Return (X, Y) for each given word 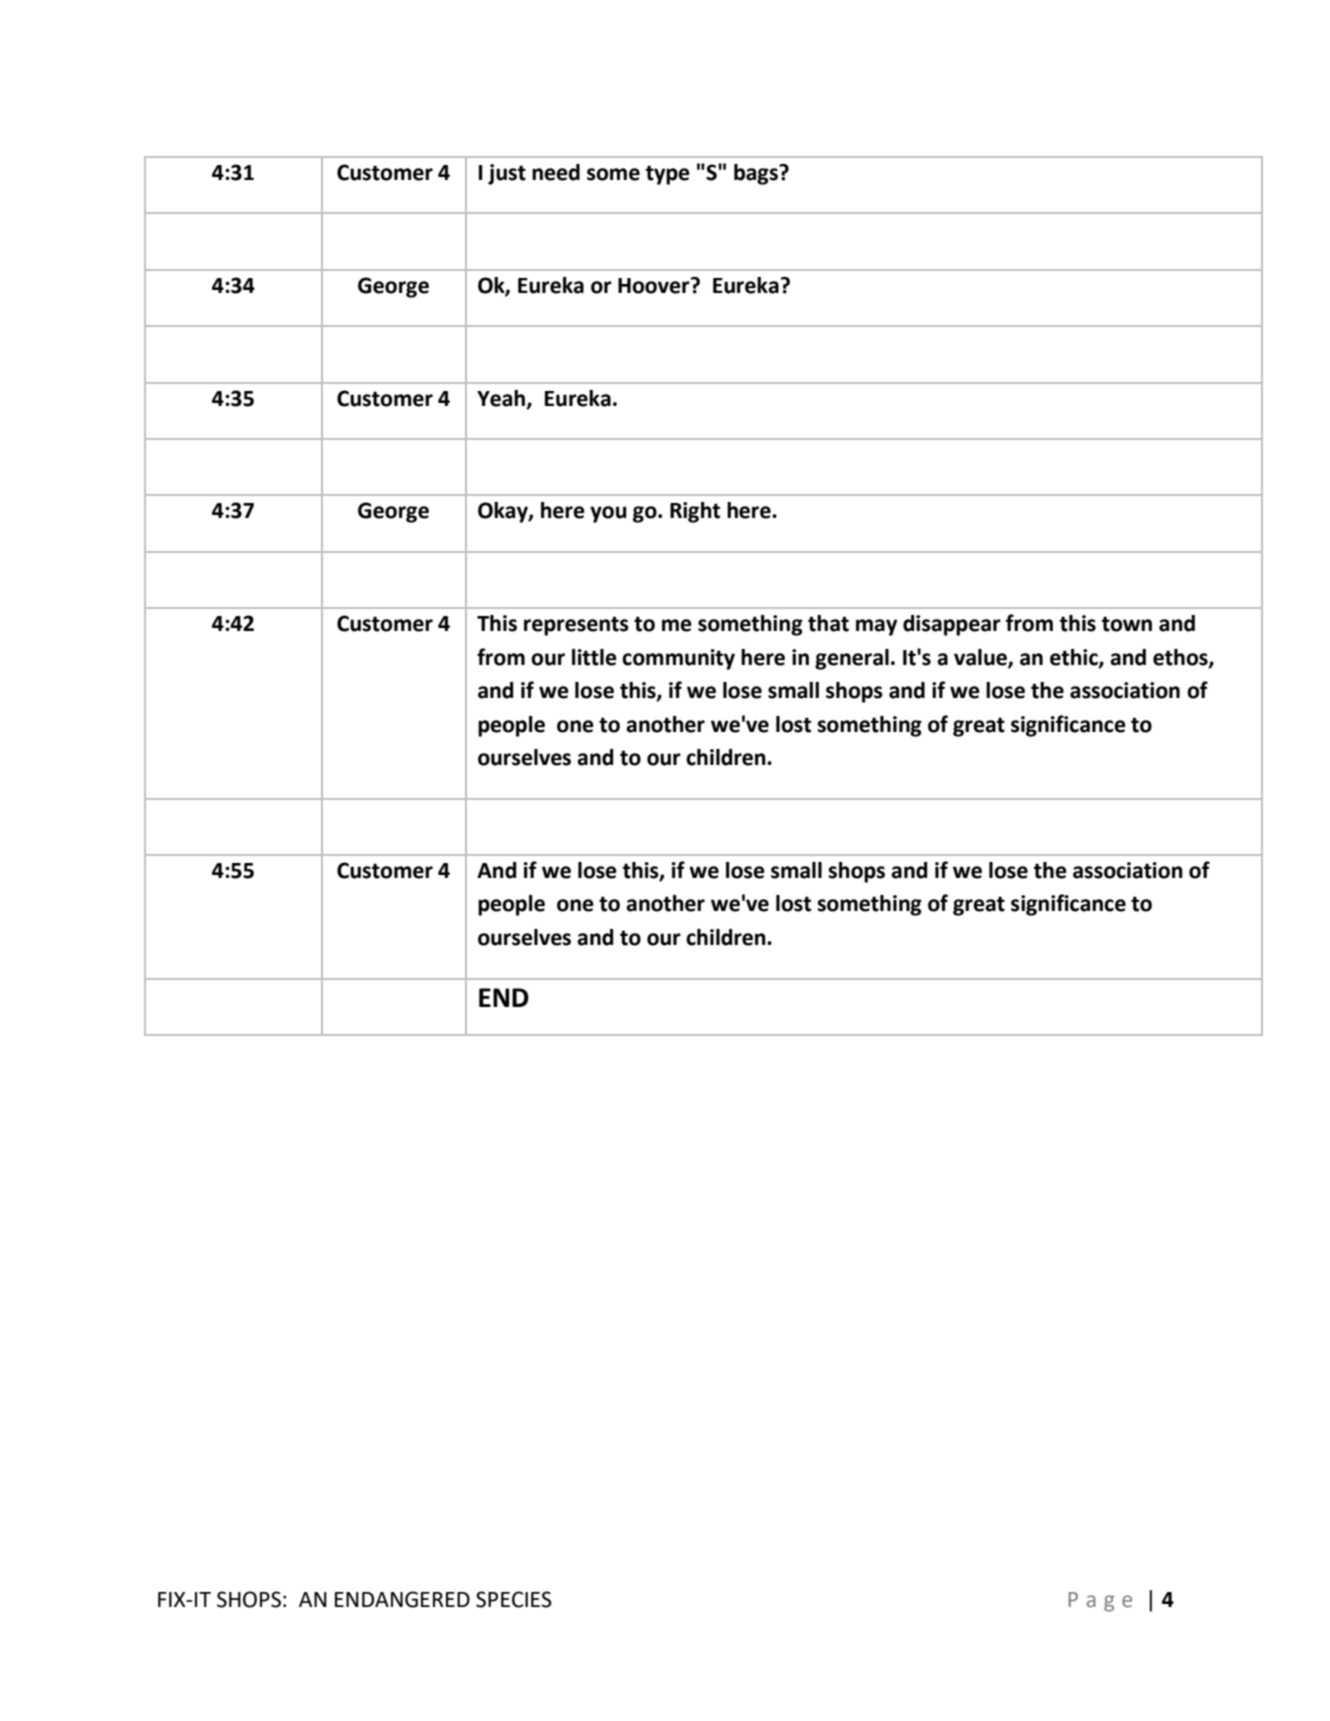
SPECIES (514, 1599)
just (507, 174)
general (852, 659)
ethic (1075, 658)
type (668, 175)
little (594, 657)
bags (757, 174)
